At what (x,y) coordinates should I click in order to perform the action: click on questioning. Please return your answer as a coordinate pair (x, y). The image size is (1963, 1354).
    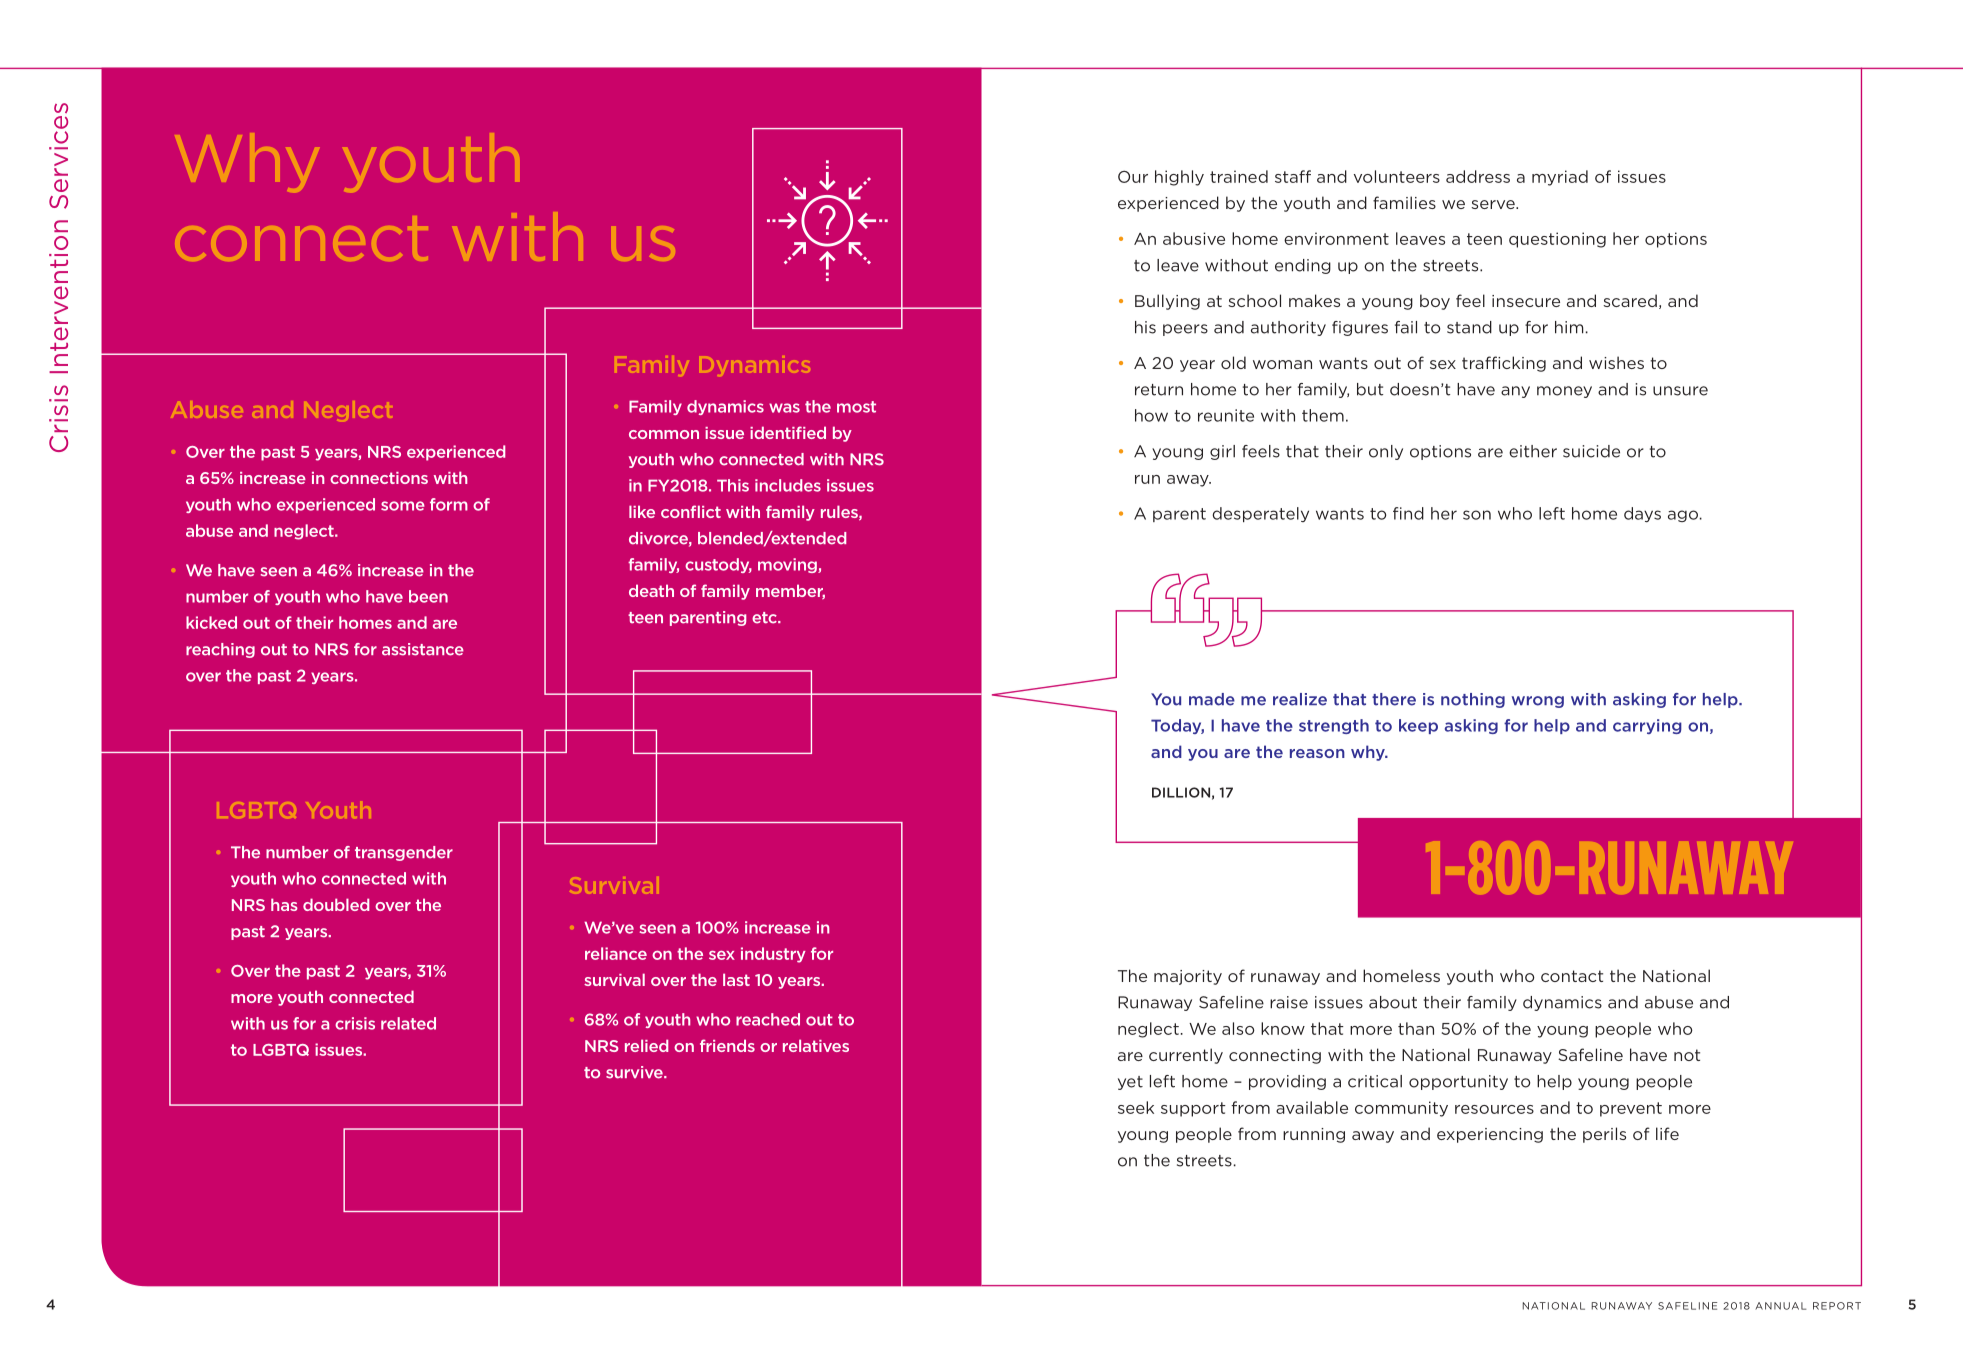
    Looking at the image, I should click on (1557, 240).
